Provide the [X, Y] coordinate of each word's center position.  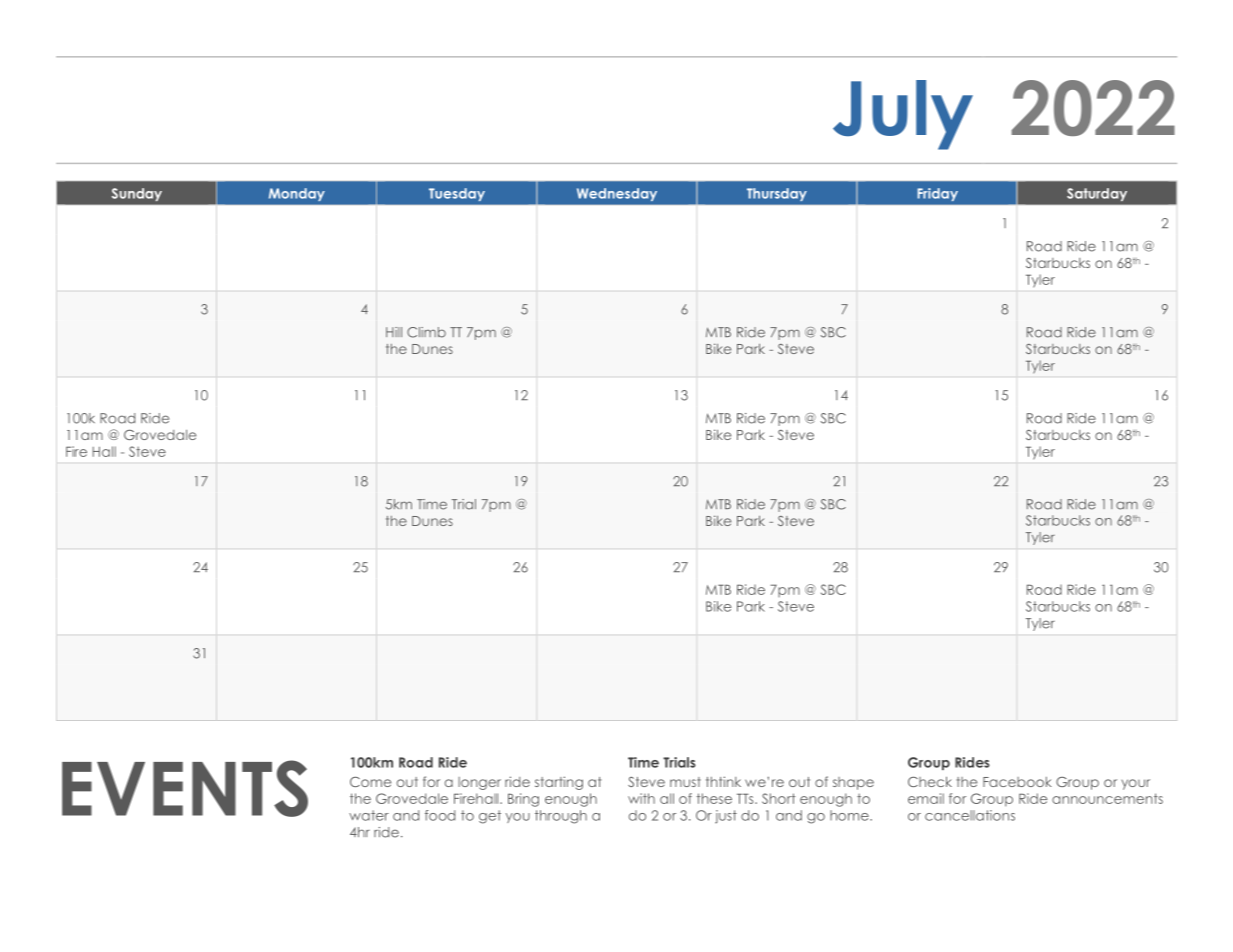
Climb [426, 332]
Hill [394, 332]
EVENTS [185, 788]
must [685, 782]
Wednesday [617, 194]
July [903, 115]
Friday [938, 194]
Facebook [1017, 782]
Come [370, 782]
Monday [297, 194]
